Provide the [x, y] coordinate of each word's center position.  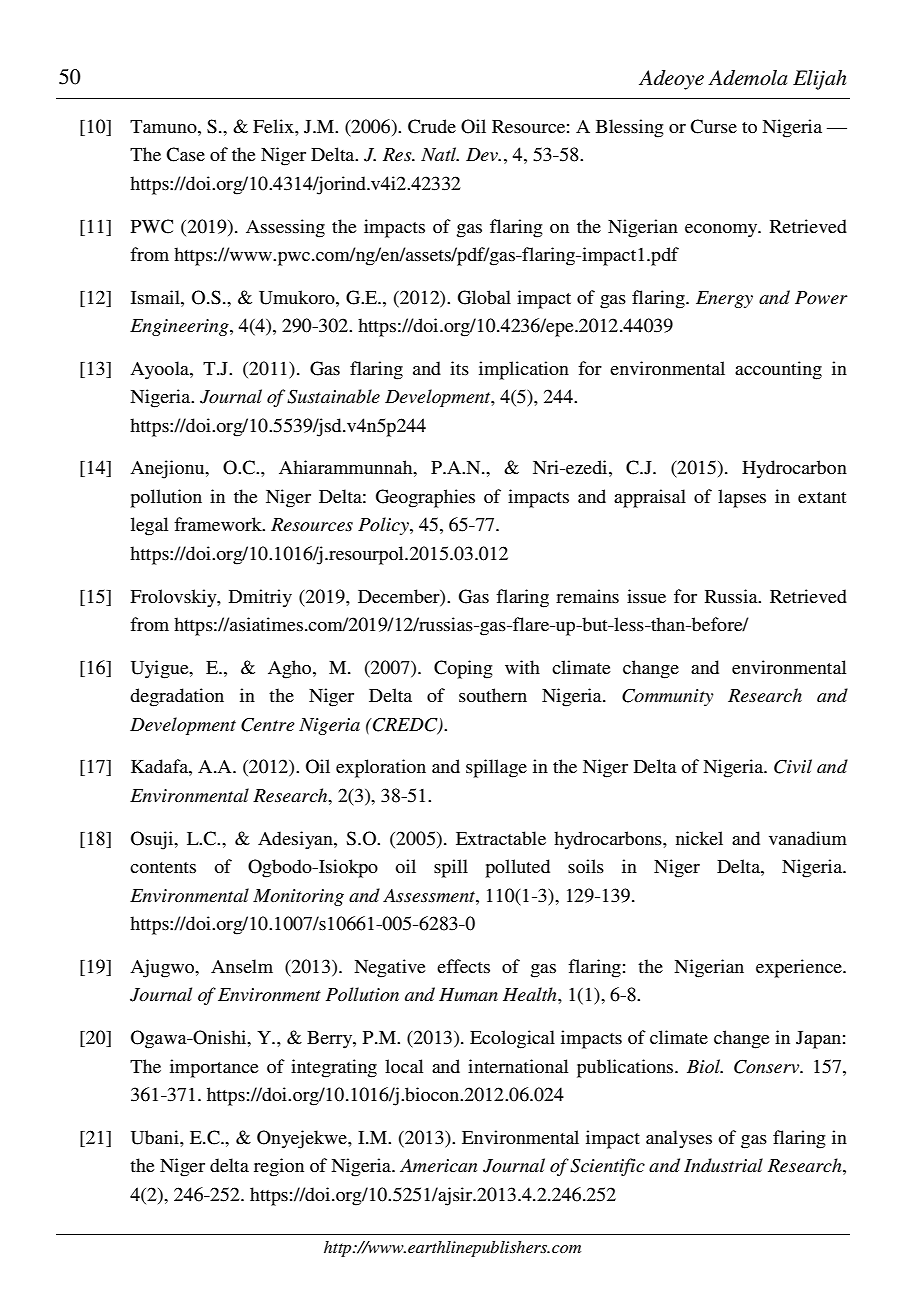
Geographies [425, 498]
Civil [793, 766]
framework [219, 524]
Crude [432, 126]
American [438, 1165]
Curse [713, 126]
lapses [742, 498]
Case [185, 154]
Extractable [501, 838]
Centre [268, 725]
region [279, 1167]
